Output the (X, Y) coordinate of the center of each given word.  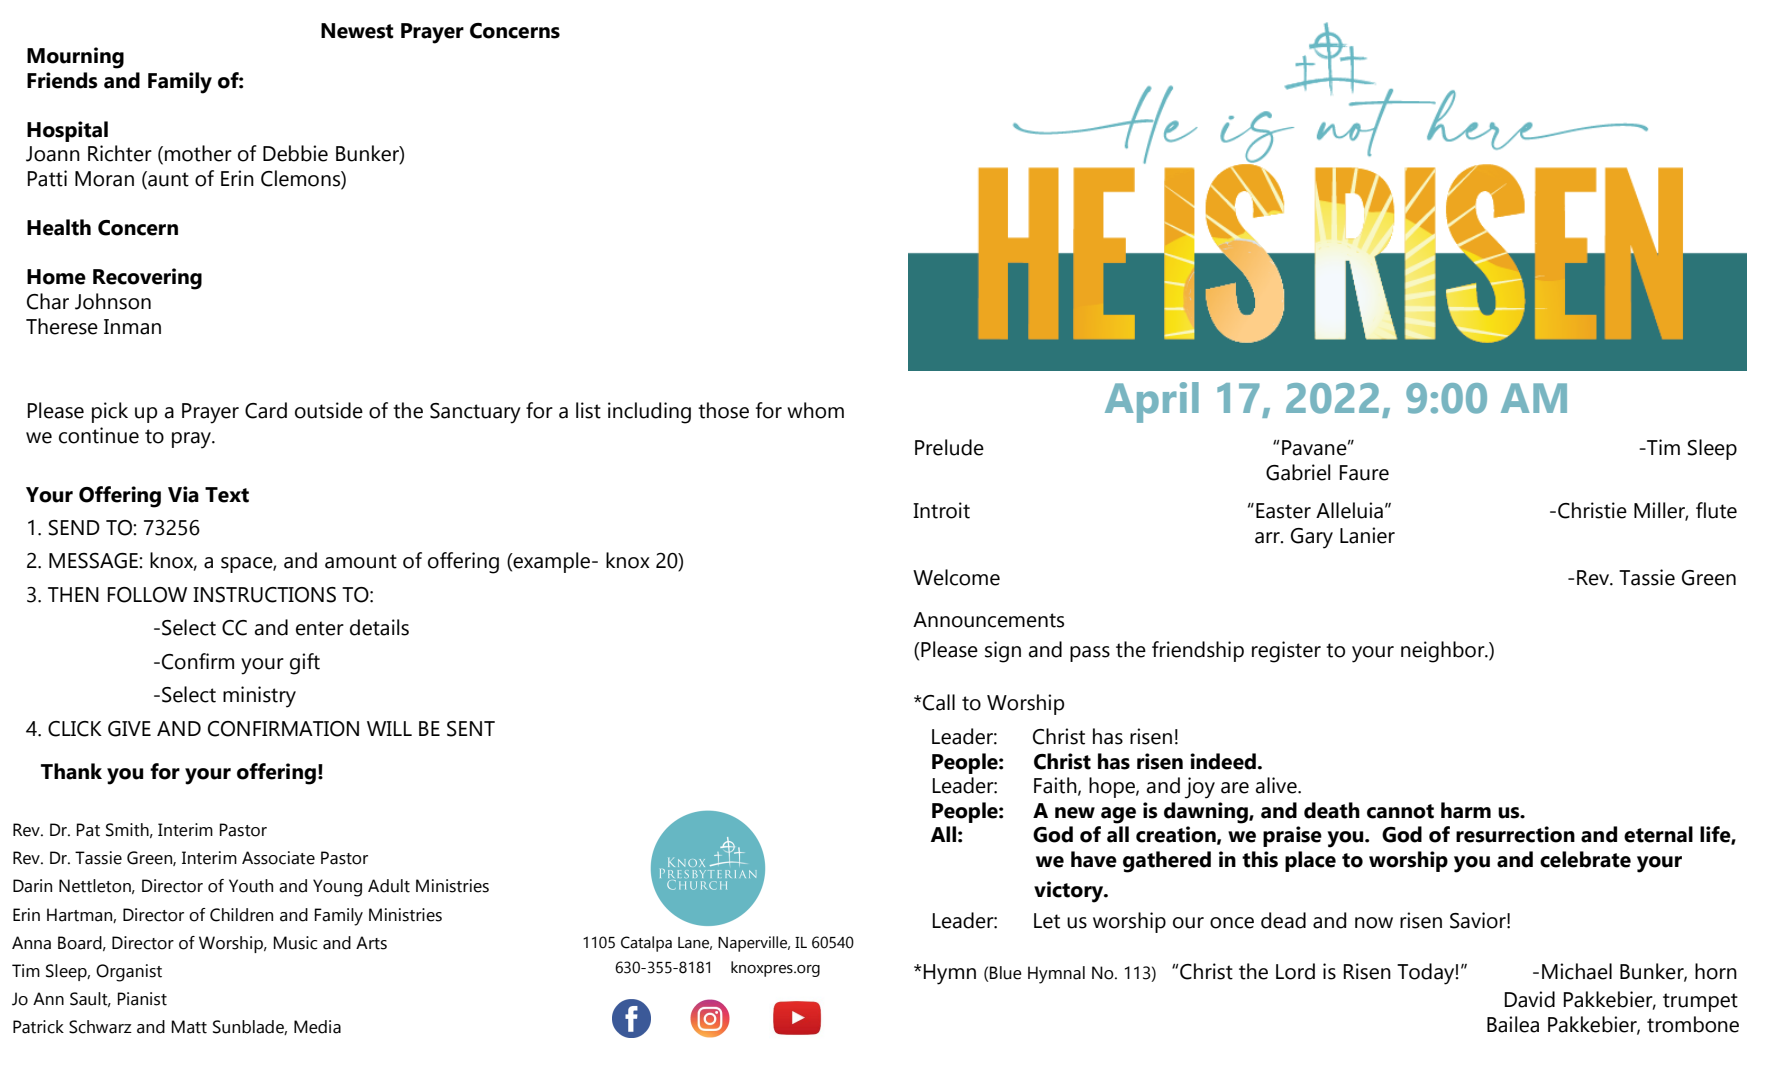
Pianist (142, 999)
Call (938, 702)
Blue (1006, 973)
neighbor (1444, 652)
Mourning (75, 58)
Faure (1364, 473)
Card (266, 410)
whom (815, 410)
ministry (259, 697)
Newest (357, 31)
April (1152, 402)
